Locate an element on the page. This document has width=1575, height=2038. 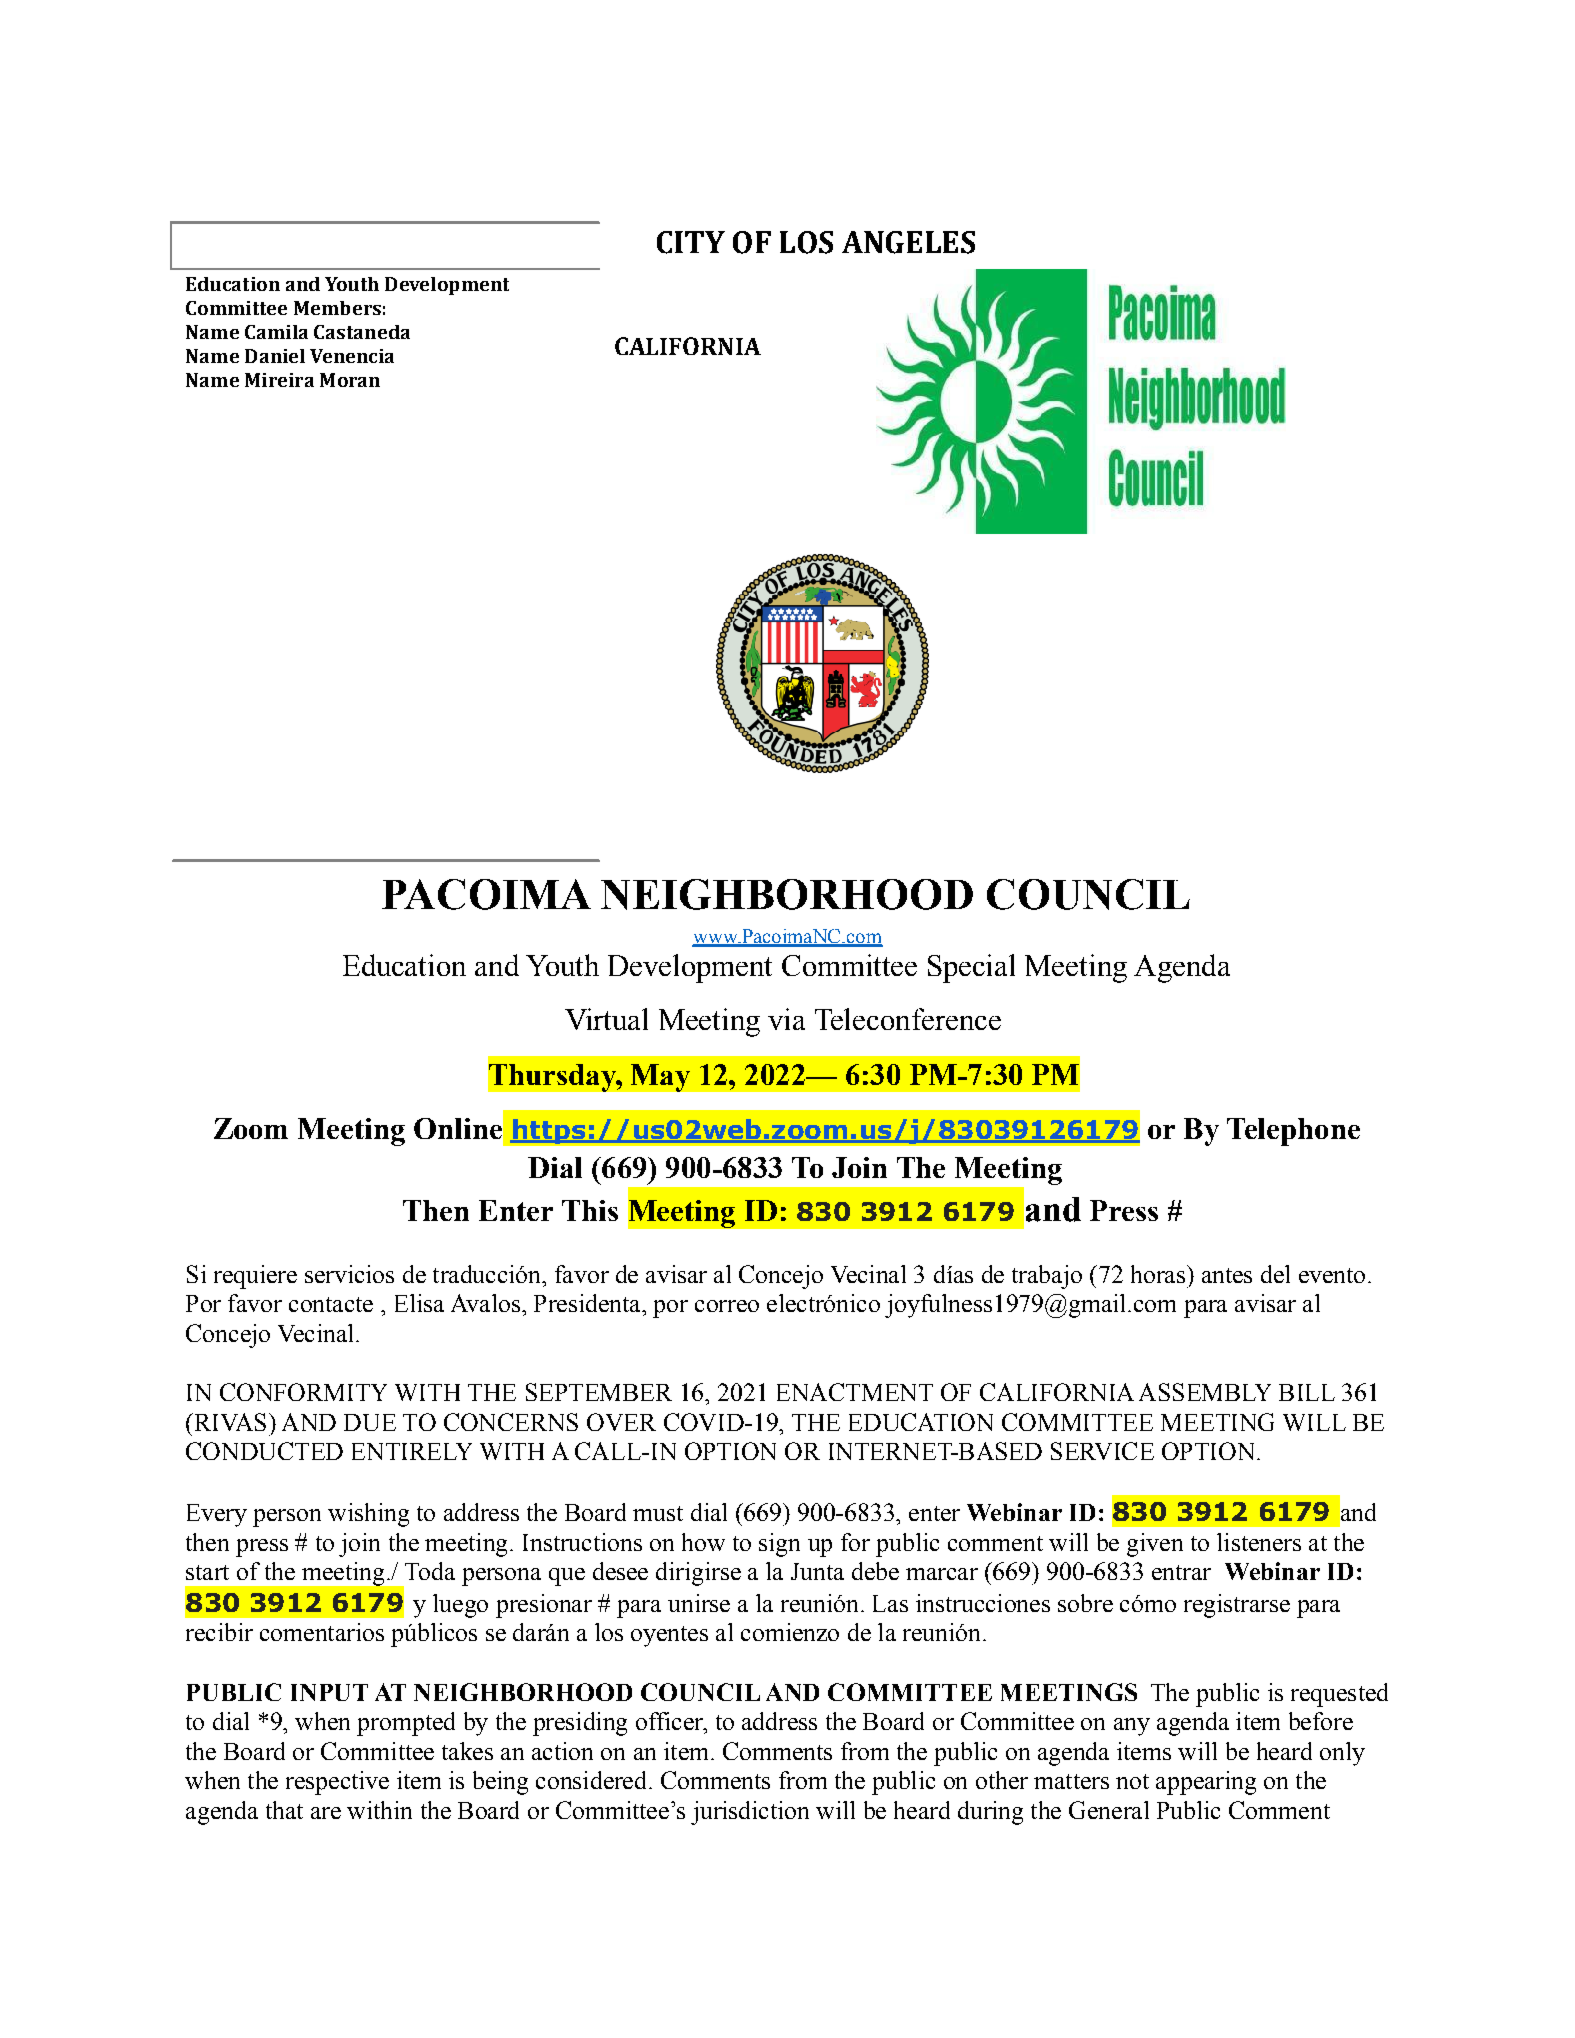
Special is located at coordinates (971, 968).
